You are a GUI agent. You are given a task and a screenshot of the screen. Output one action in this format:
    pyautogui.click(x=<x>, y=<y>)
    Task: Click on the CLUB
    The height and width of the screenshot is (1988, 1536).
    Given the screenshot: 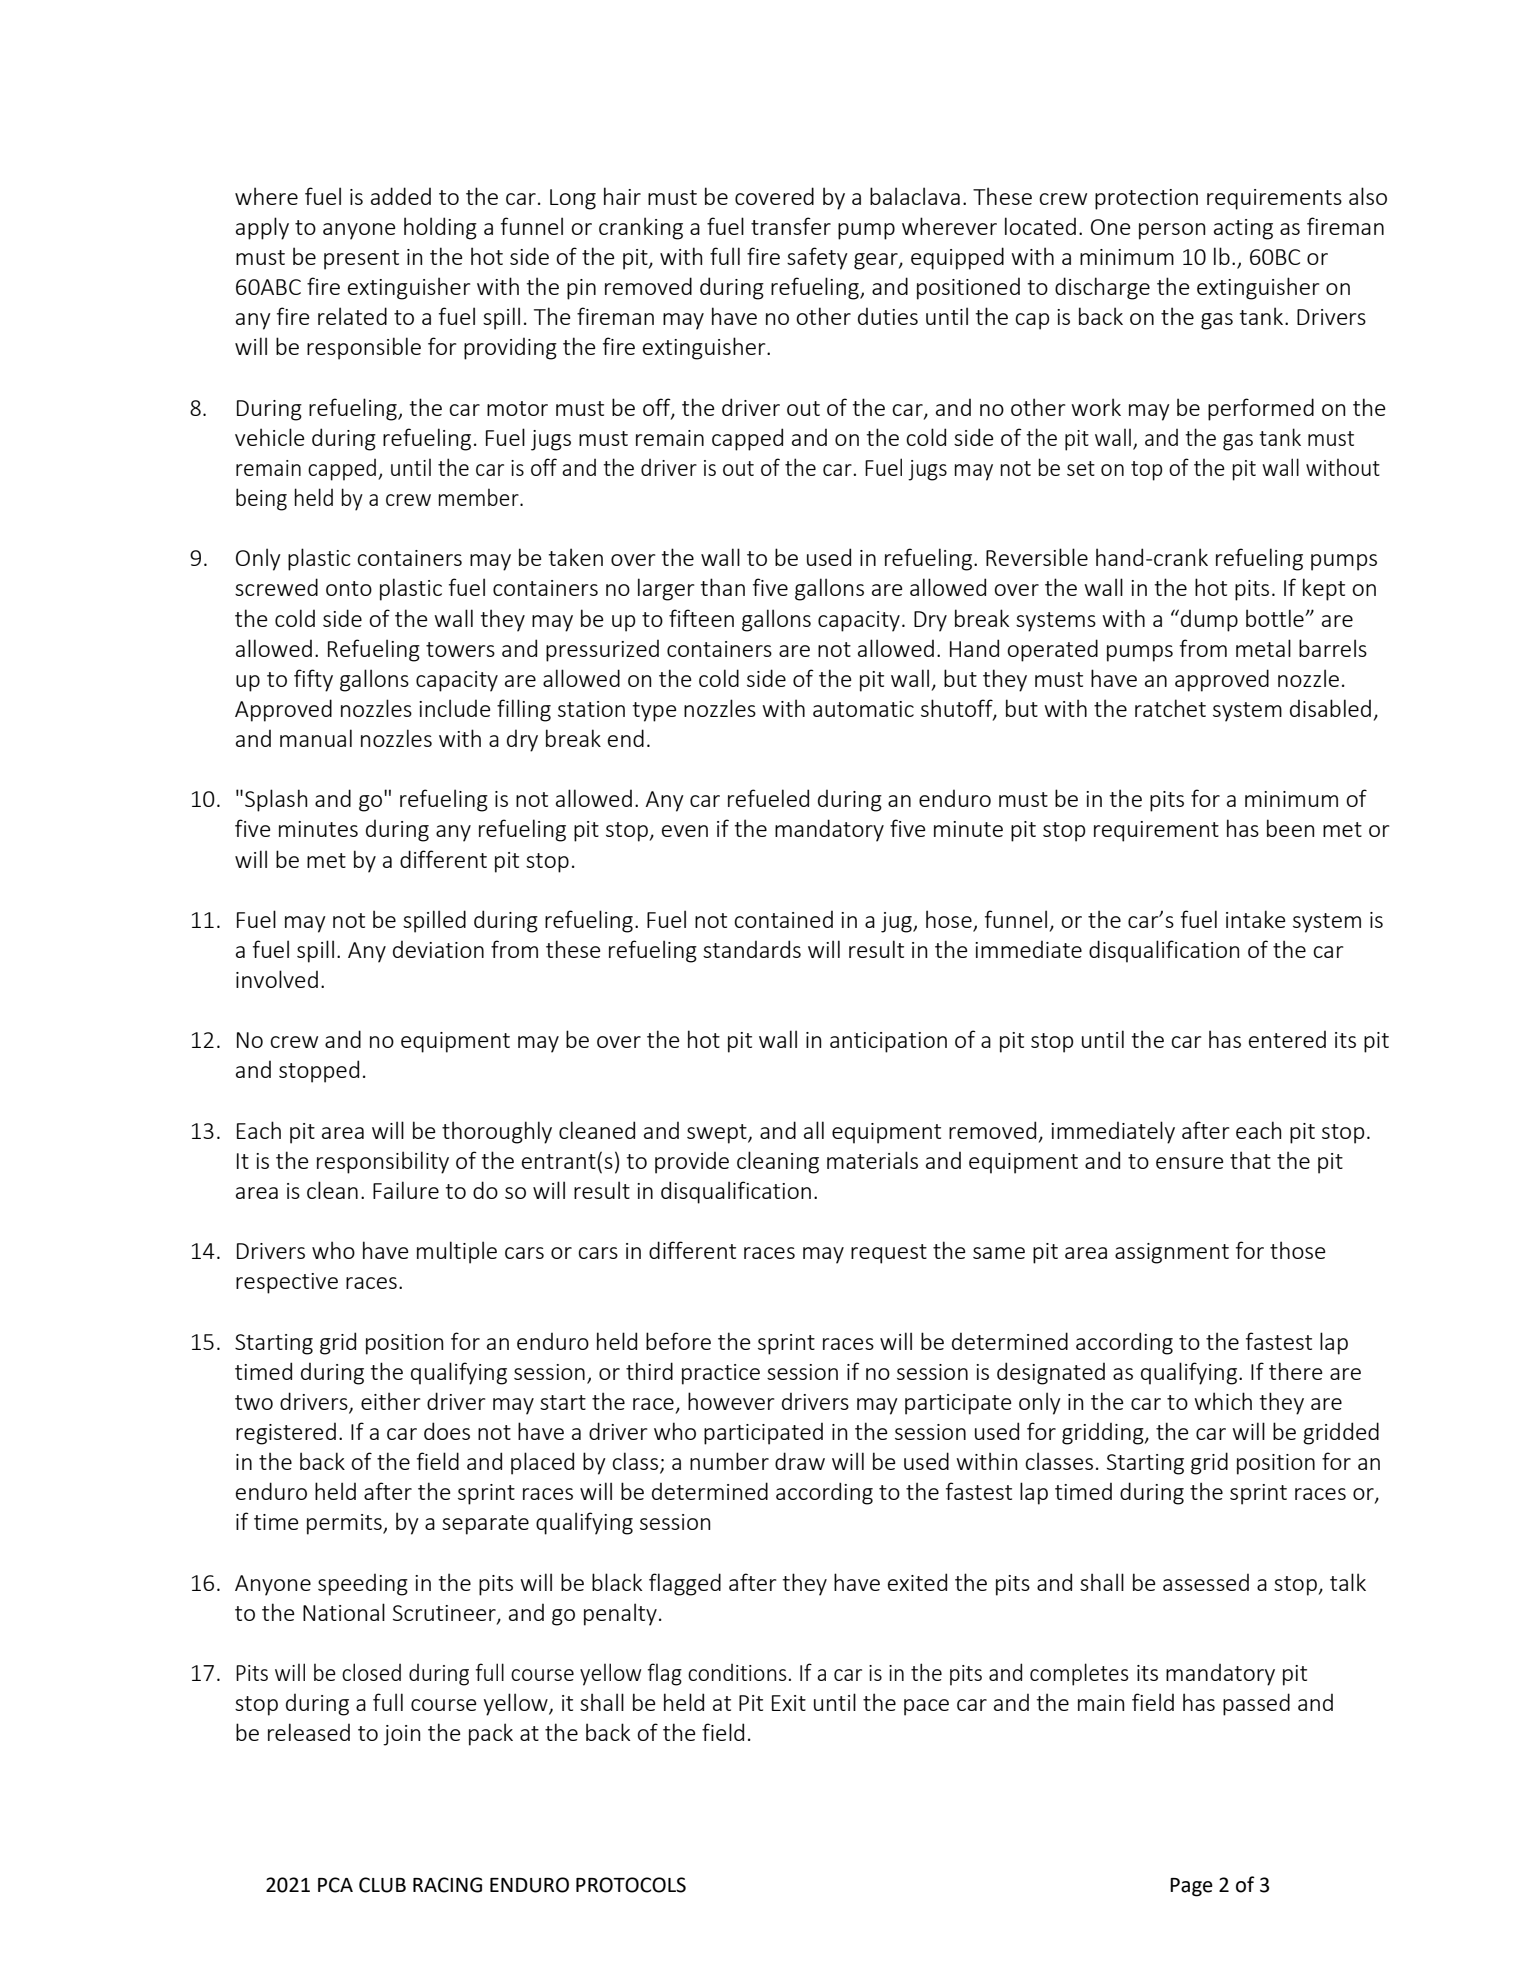 What is the action you would take?
    pyautogui.click(x=382, y=1885)
